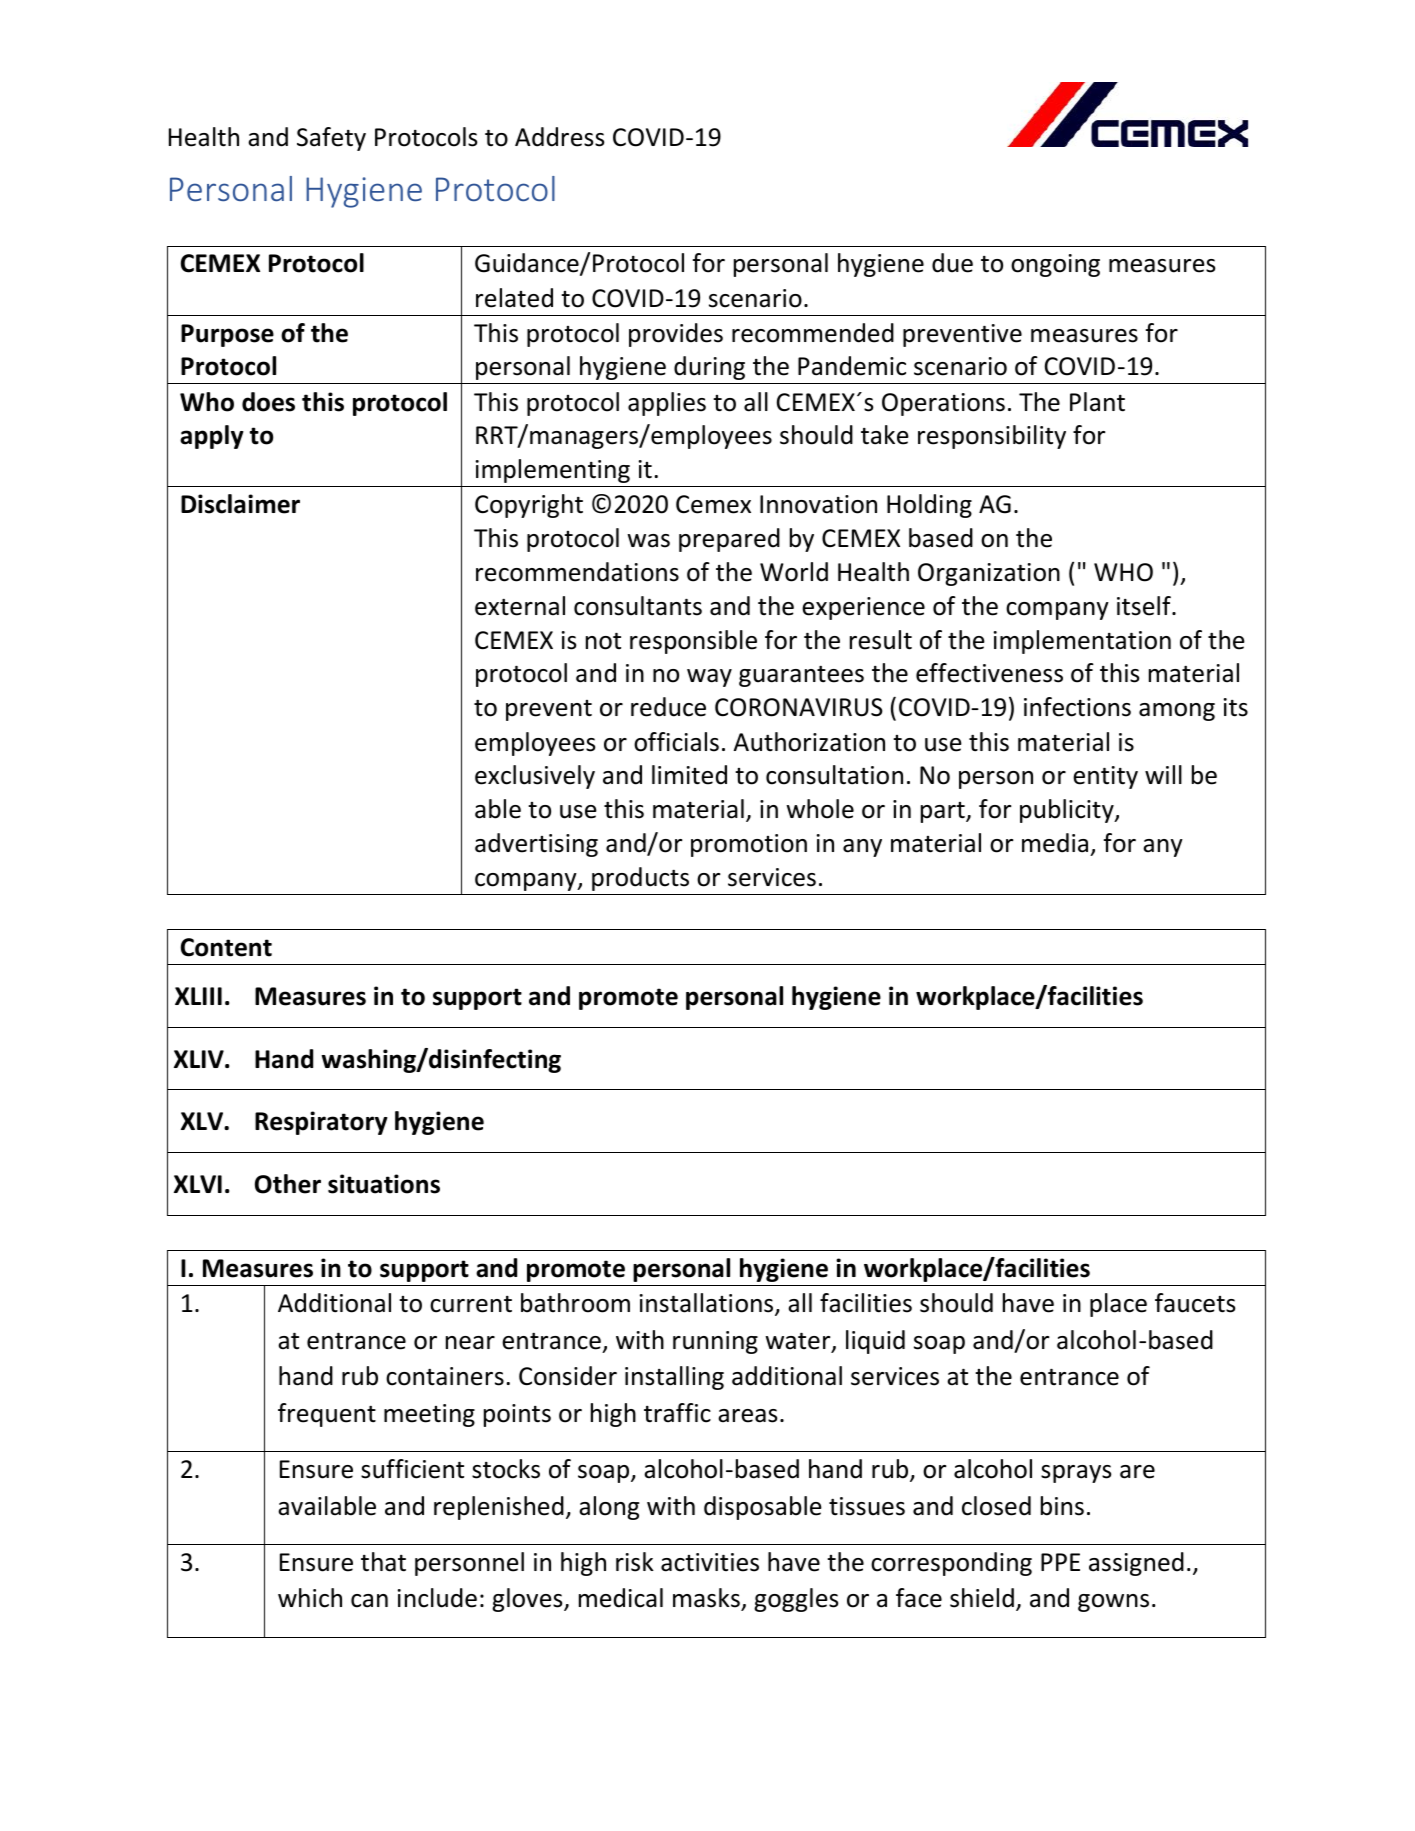 The height and width of the image is (1831, 1415). What do you see at coordinates (693, 642) in the image?
I see `responsible` at bounding box center [693, 642].
